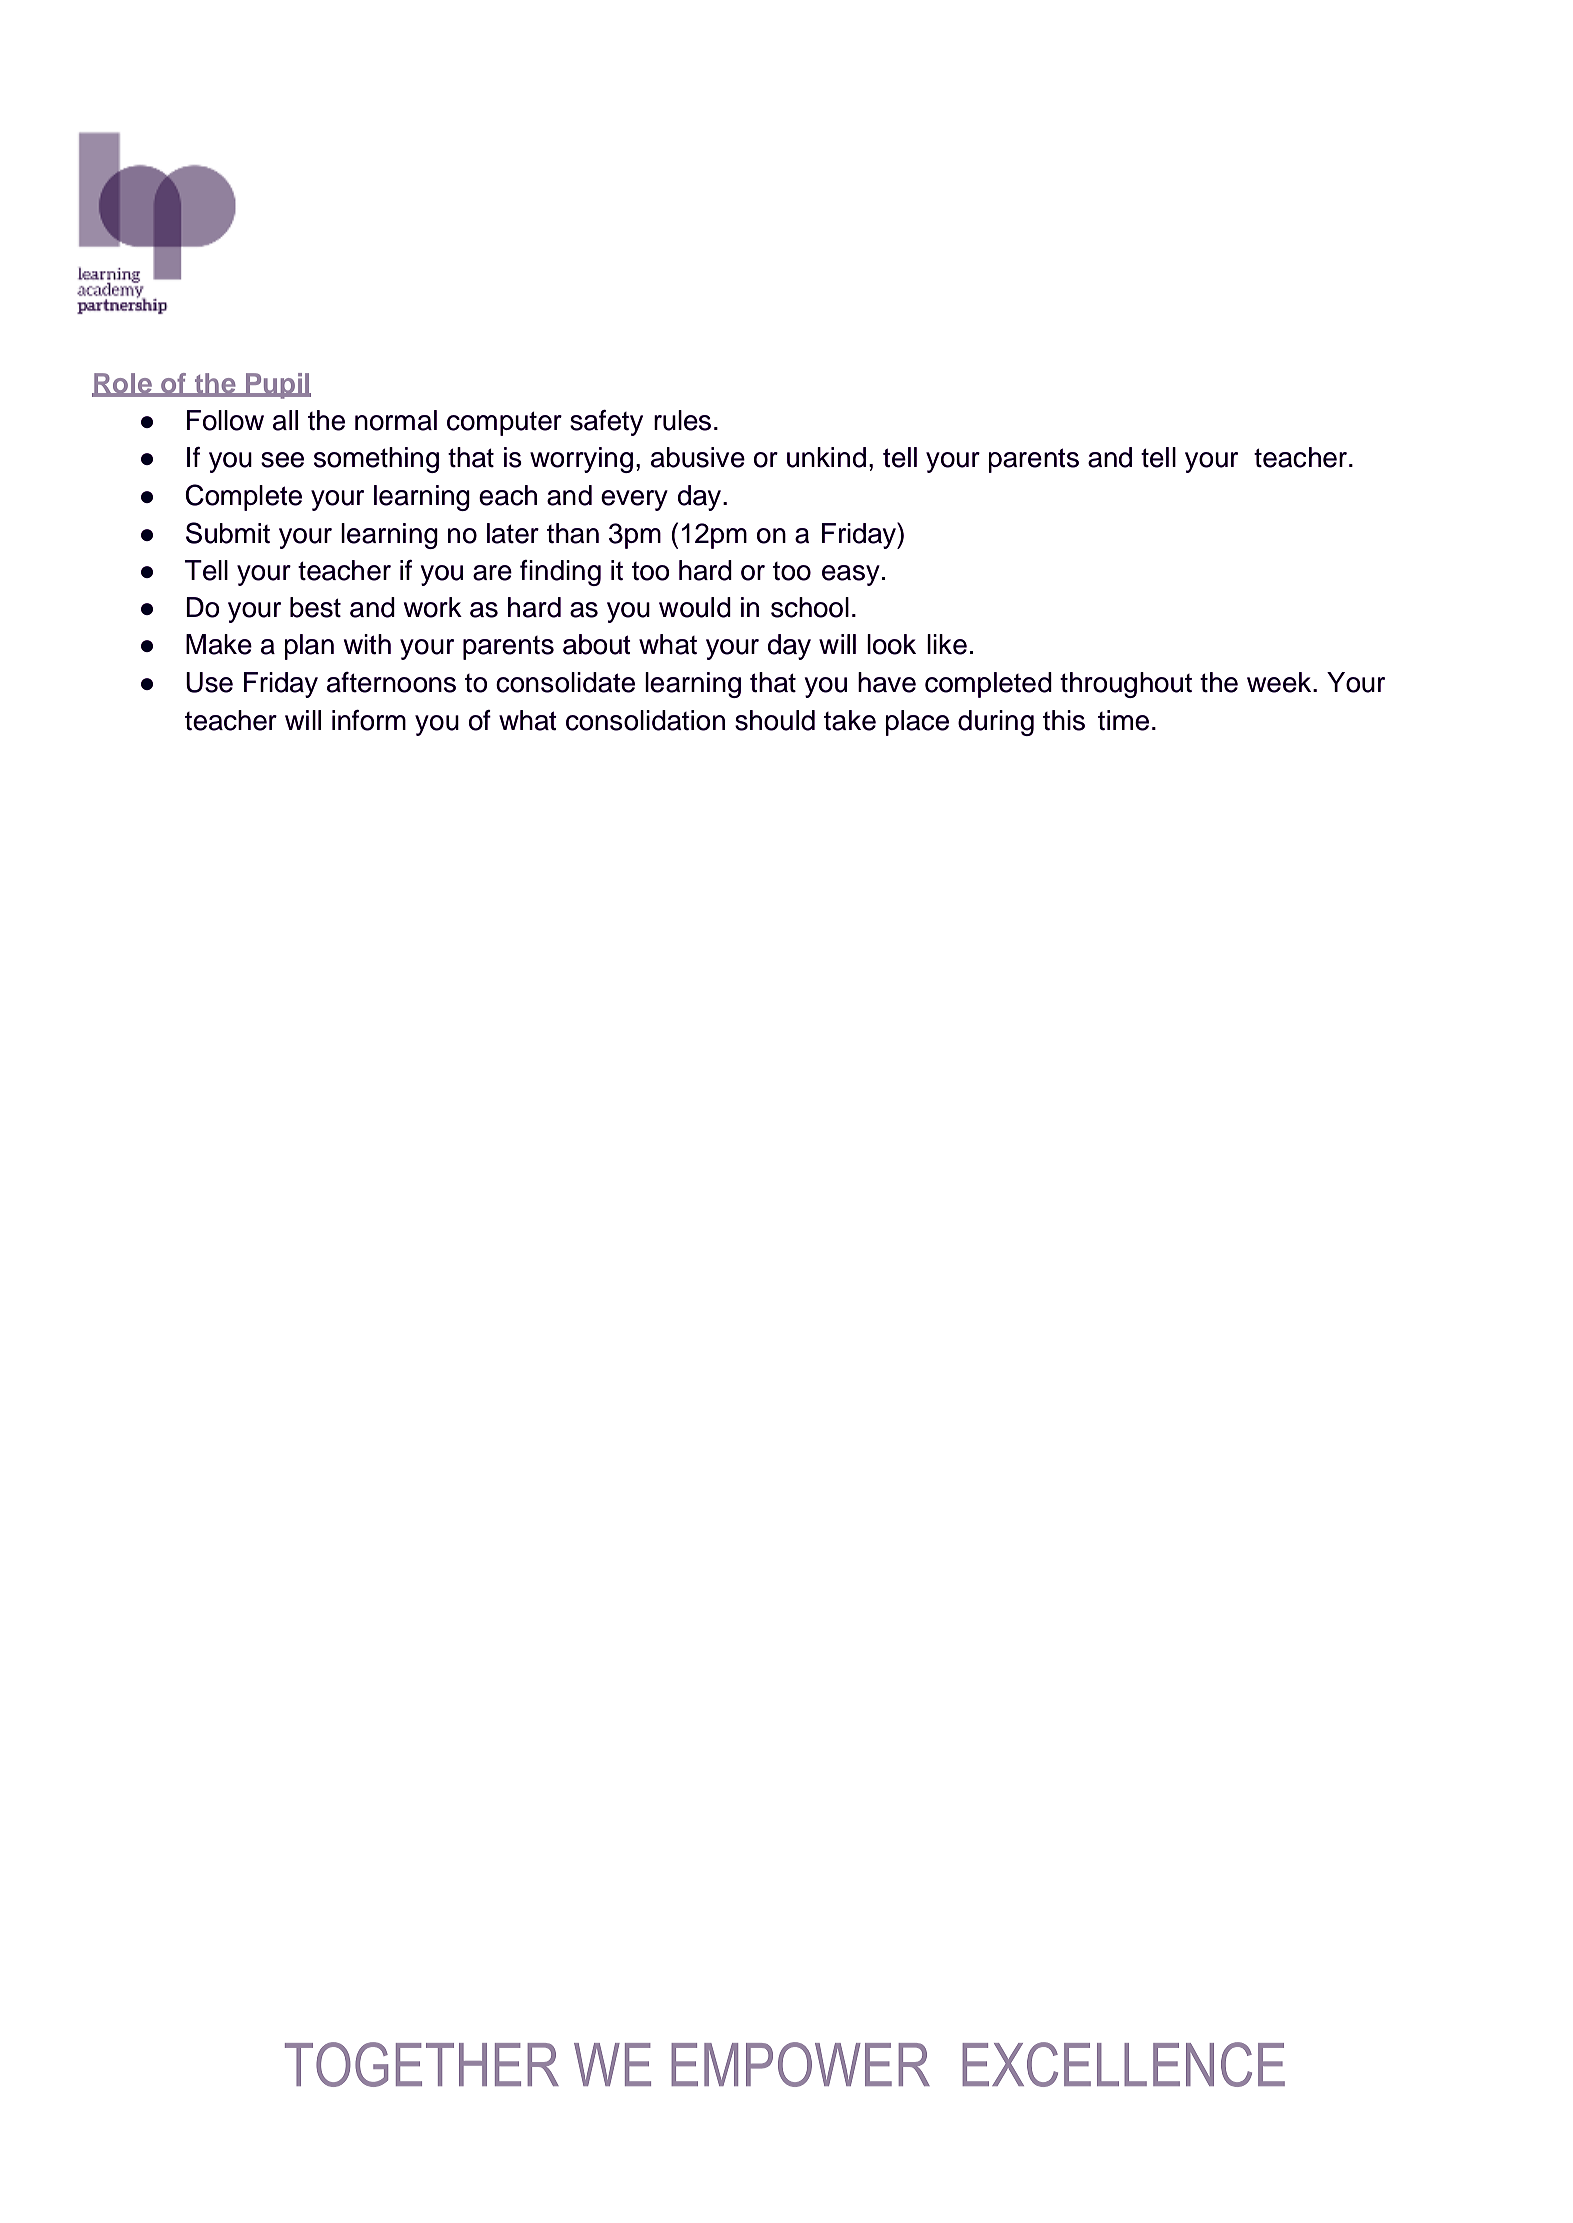  I want to click on consolidation, so click(645, 720).
